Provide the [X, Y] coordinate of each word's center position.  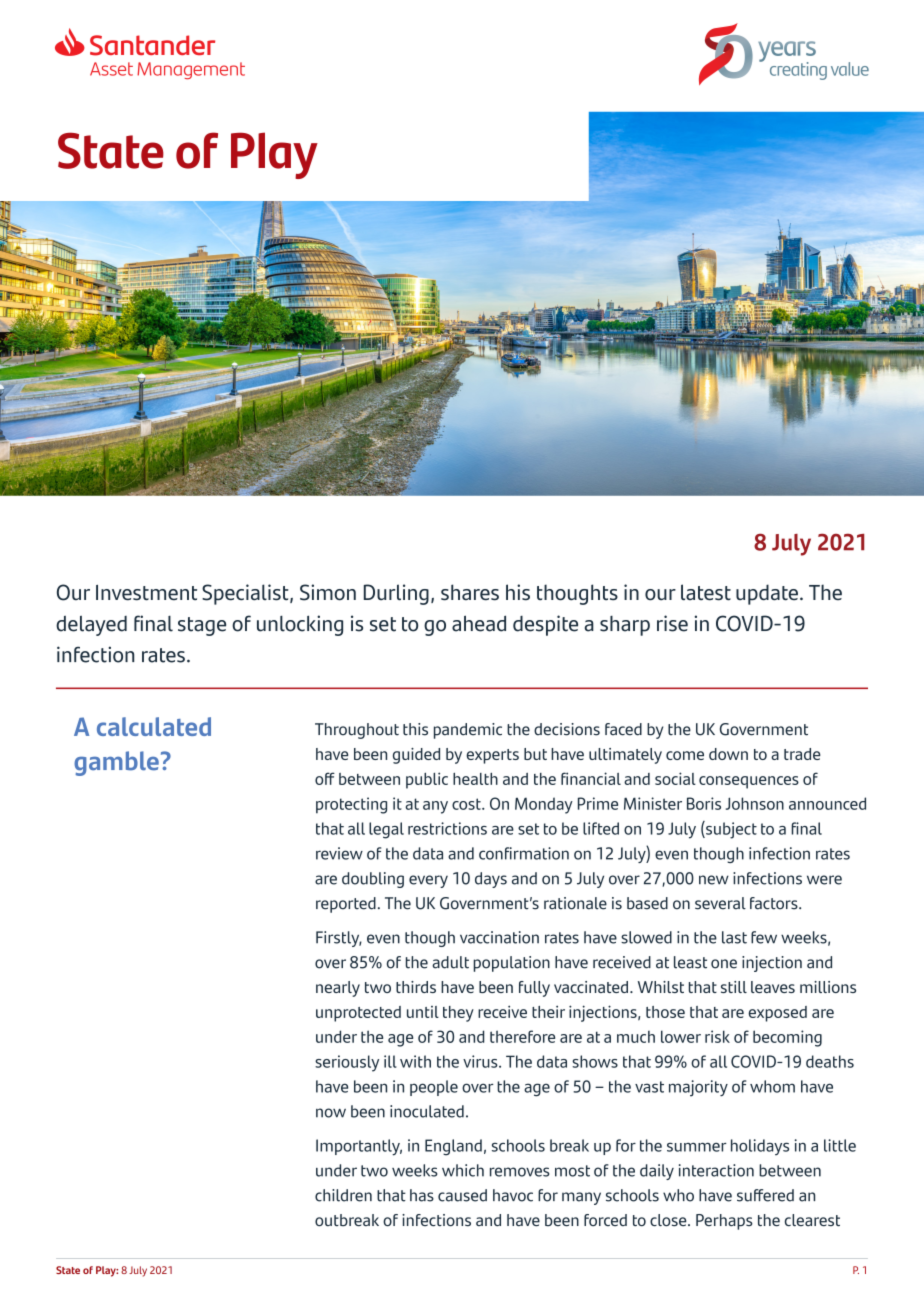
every [428, 881]
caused [462, 1195]
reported [346, 905]
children [343, 1195]
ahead [479, 623]
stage [202, 626]
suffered [765, 1195]
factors [775, 903]
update [767, 594]
